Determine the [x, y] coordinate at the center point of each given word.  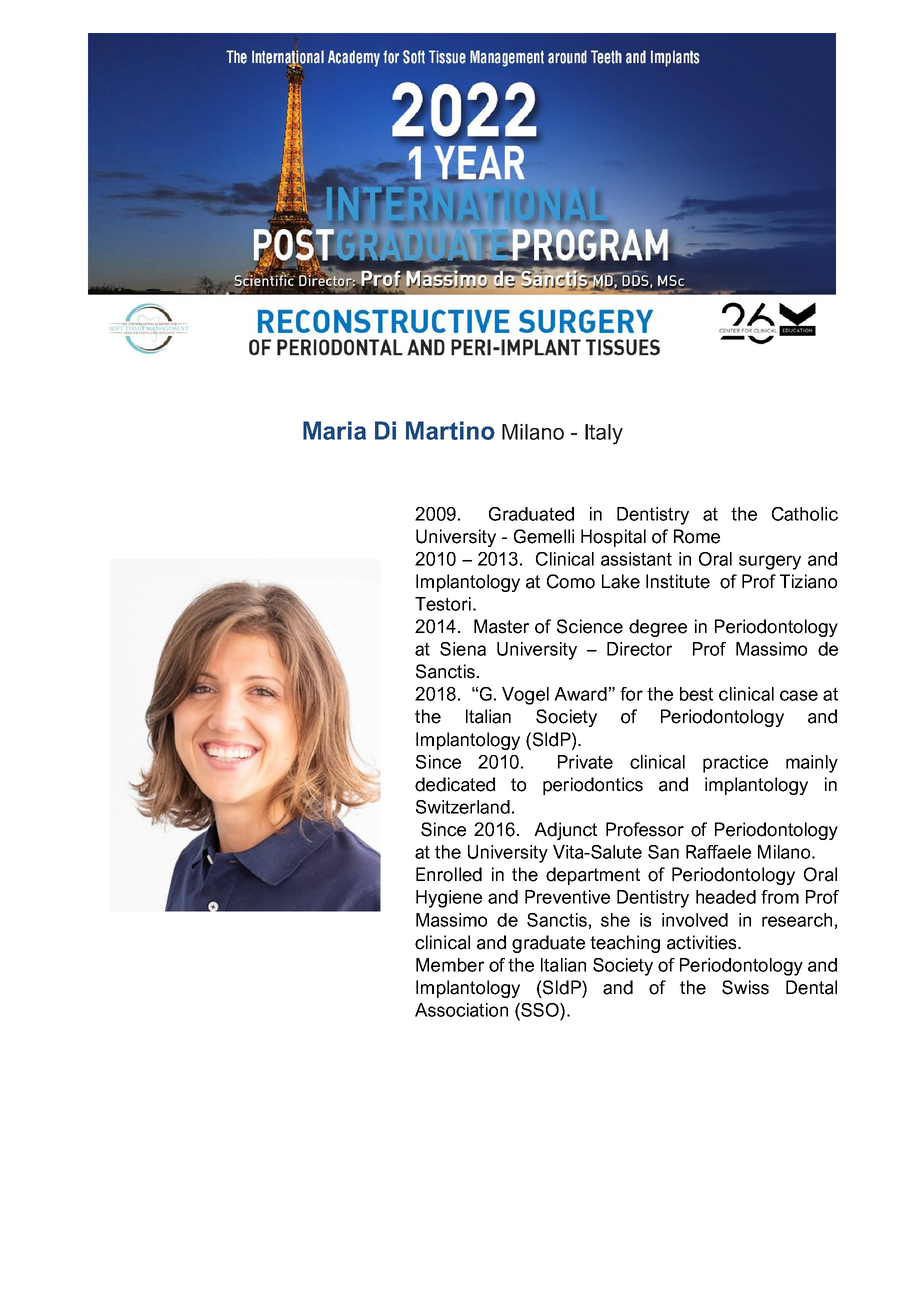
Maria [334, 430]
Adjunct [565, 831]
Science [590, 626]
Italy [604, 434]
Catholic [805, 514]
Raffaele [718, 852]
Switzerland [463, 807]
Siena [463, 649]
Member [450, 965]
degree [658, 628]
